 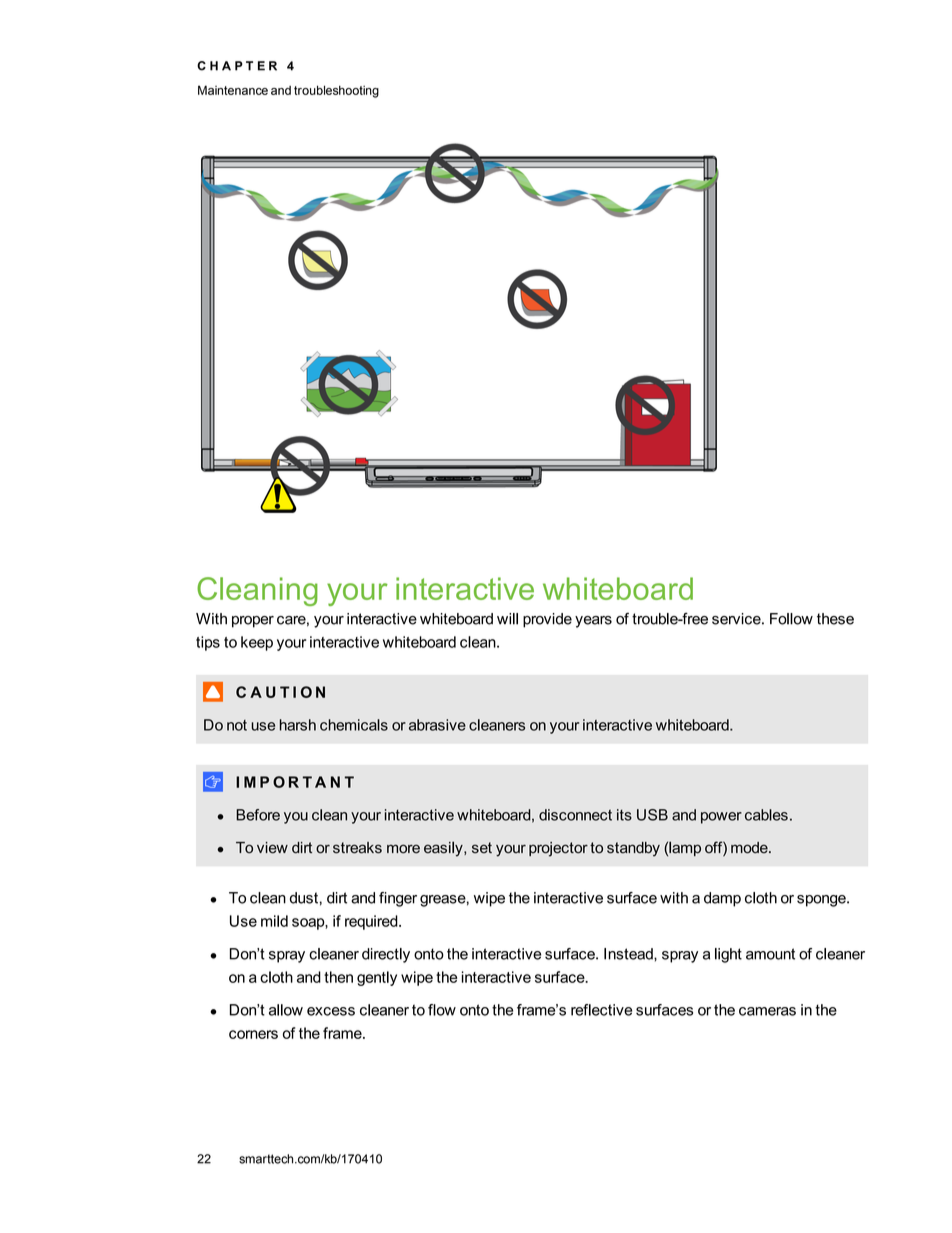 What do you see at coordinates (507, 619) in the image?
I see `will` at bounding box center [507, 619].
